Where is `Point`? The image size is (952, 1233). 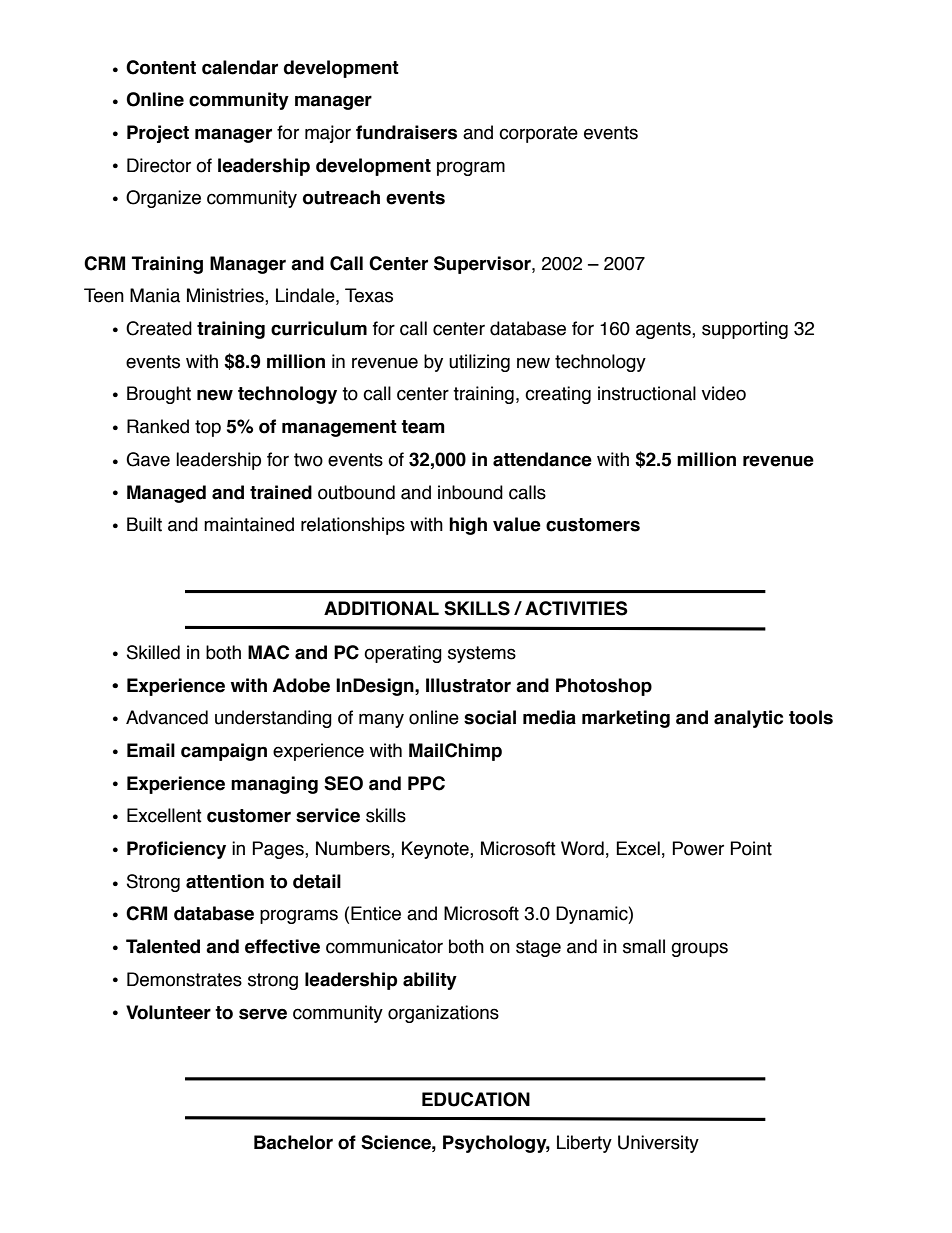
Point is located at coordinates (751, 848).
